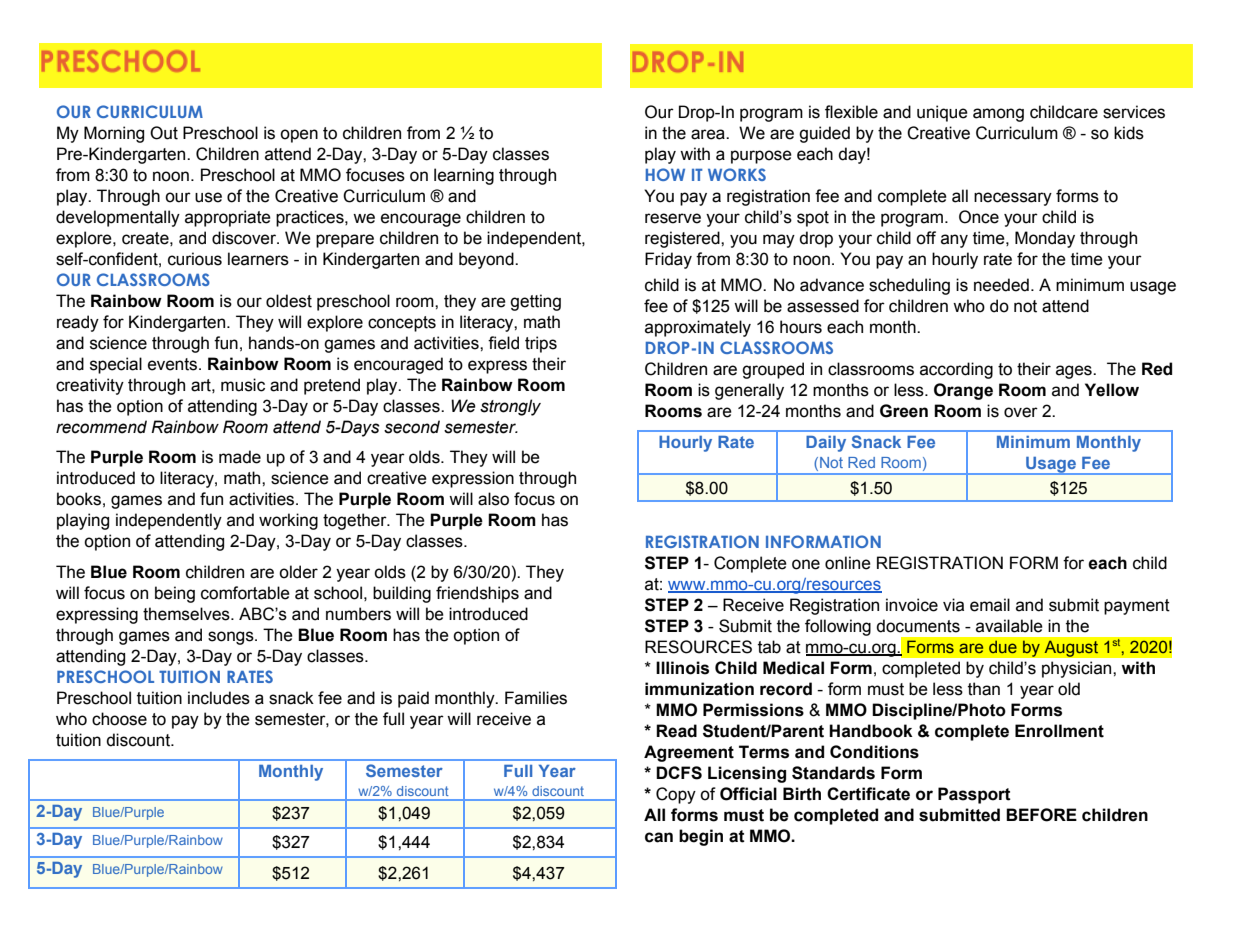 This image has width=1233, height=952. Describe the element at coordinates (659, 837) in the image. I see `can` at that location.
